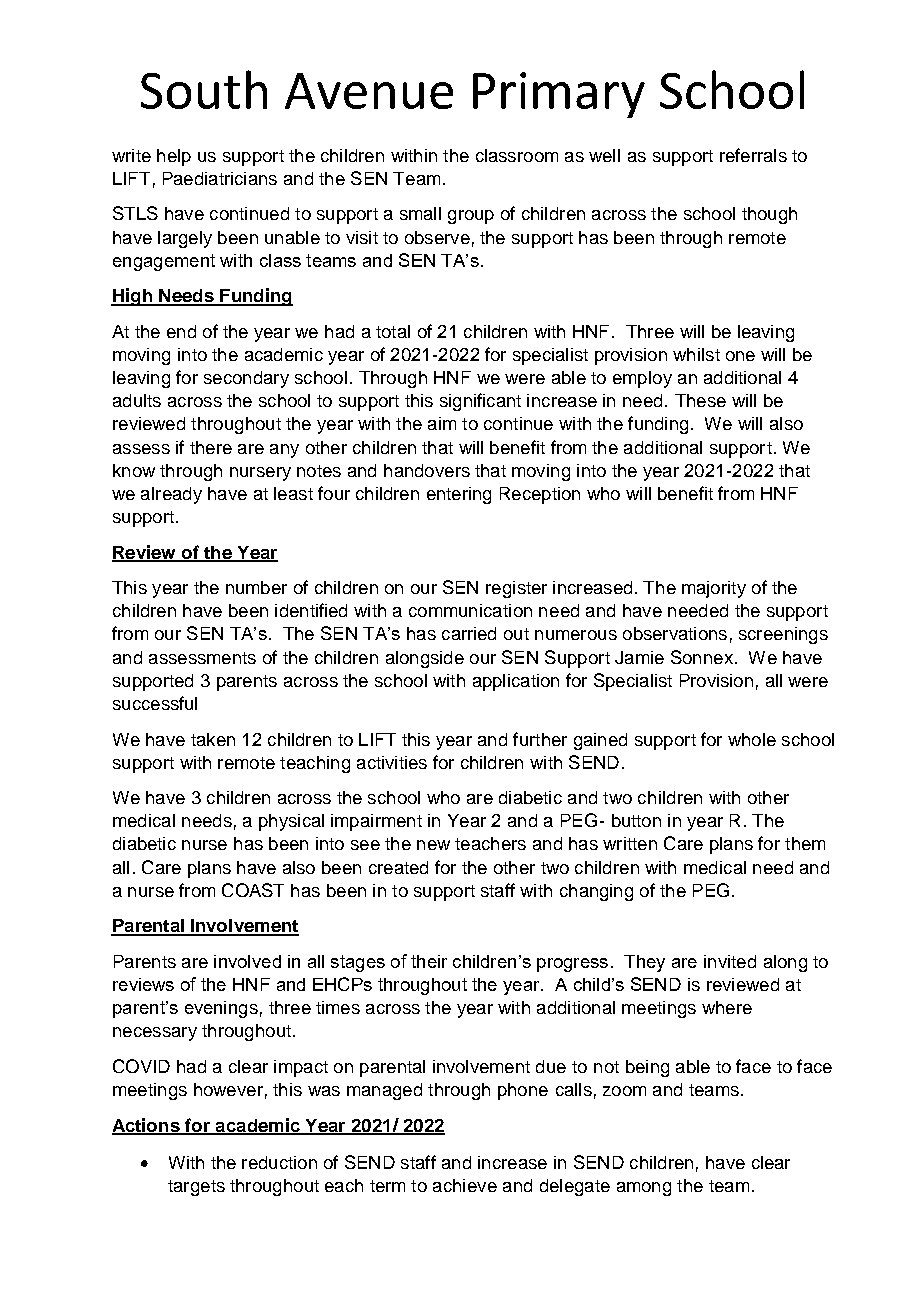 The width and height of the screenshot is (924, 1308). What do you see at coordinates (433, 845) in the screenshot?
I see `new` at bounding box center [433, 845].
